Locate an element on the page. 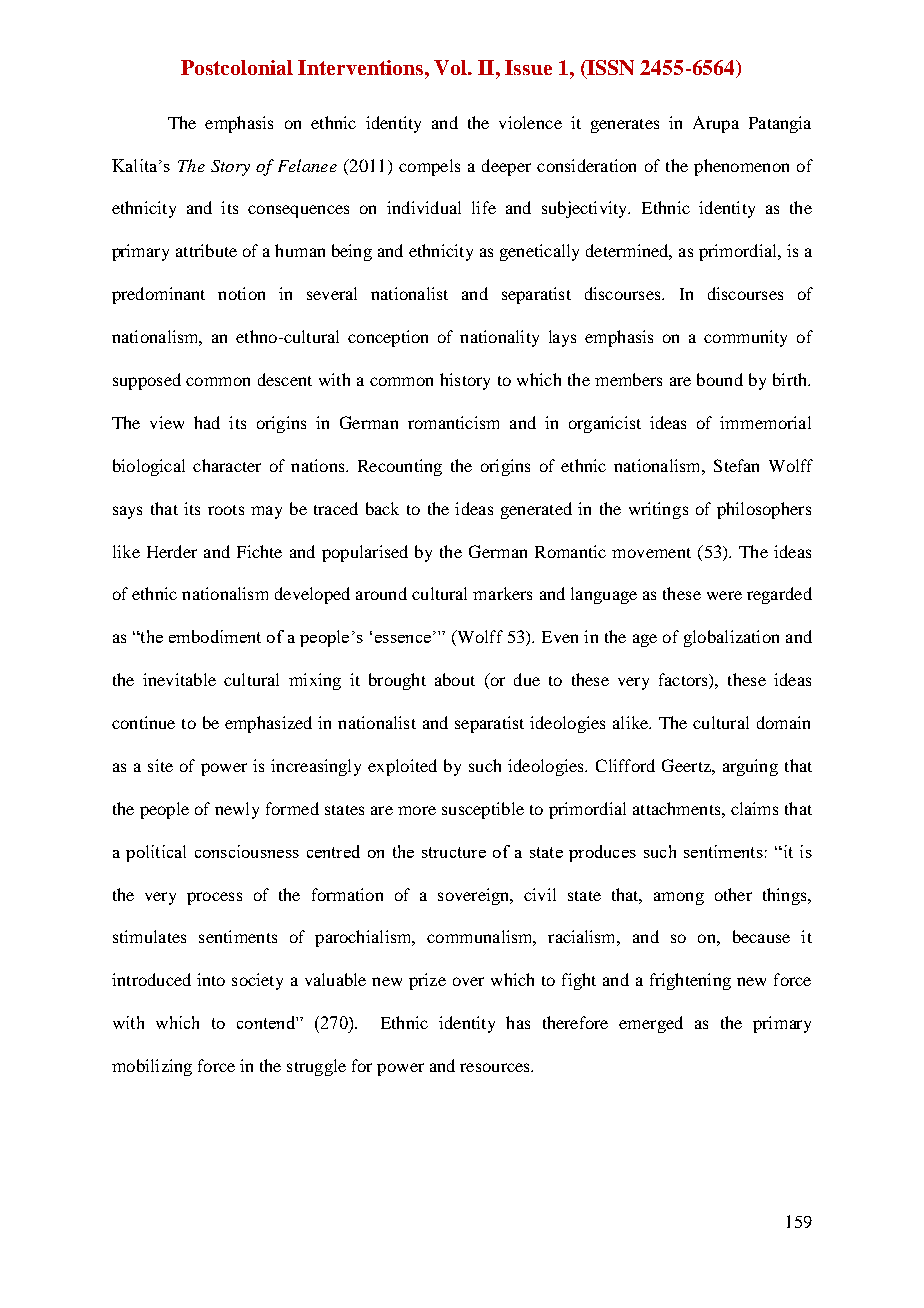 The width and height of the image is (924, 1308). Postcolonial is located at coordinates (237, 67).
